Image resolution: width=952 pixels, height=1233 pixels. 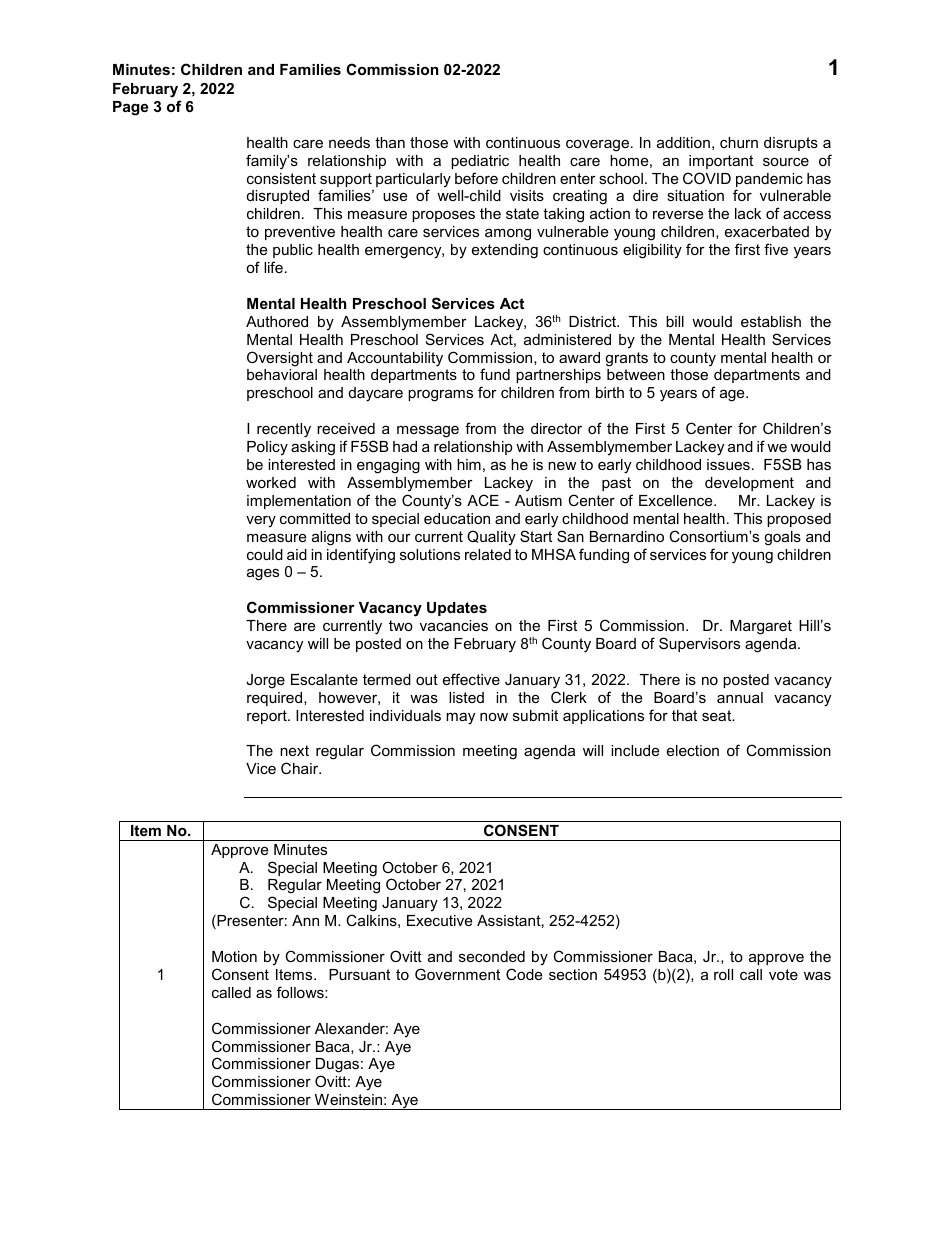 What do you see at coordinates (265, 554) in the screenshot?
I see `could` at bounding box center [265, 554].
